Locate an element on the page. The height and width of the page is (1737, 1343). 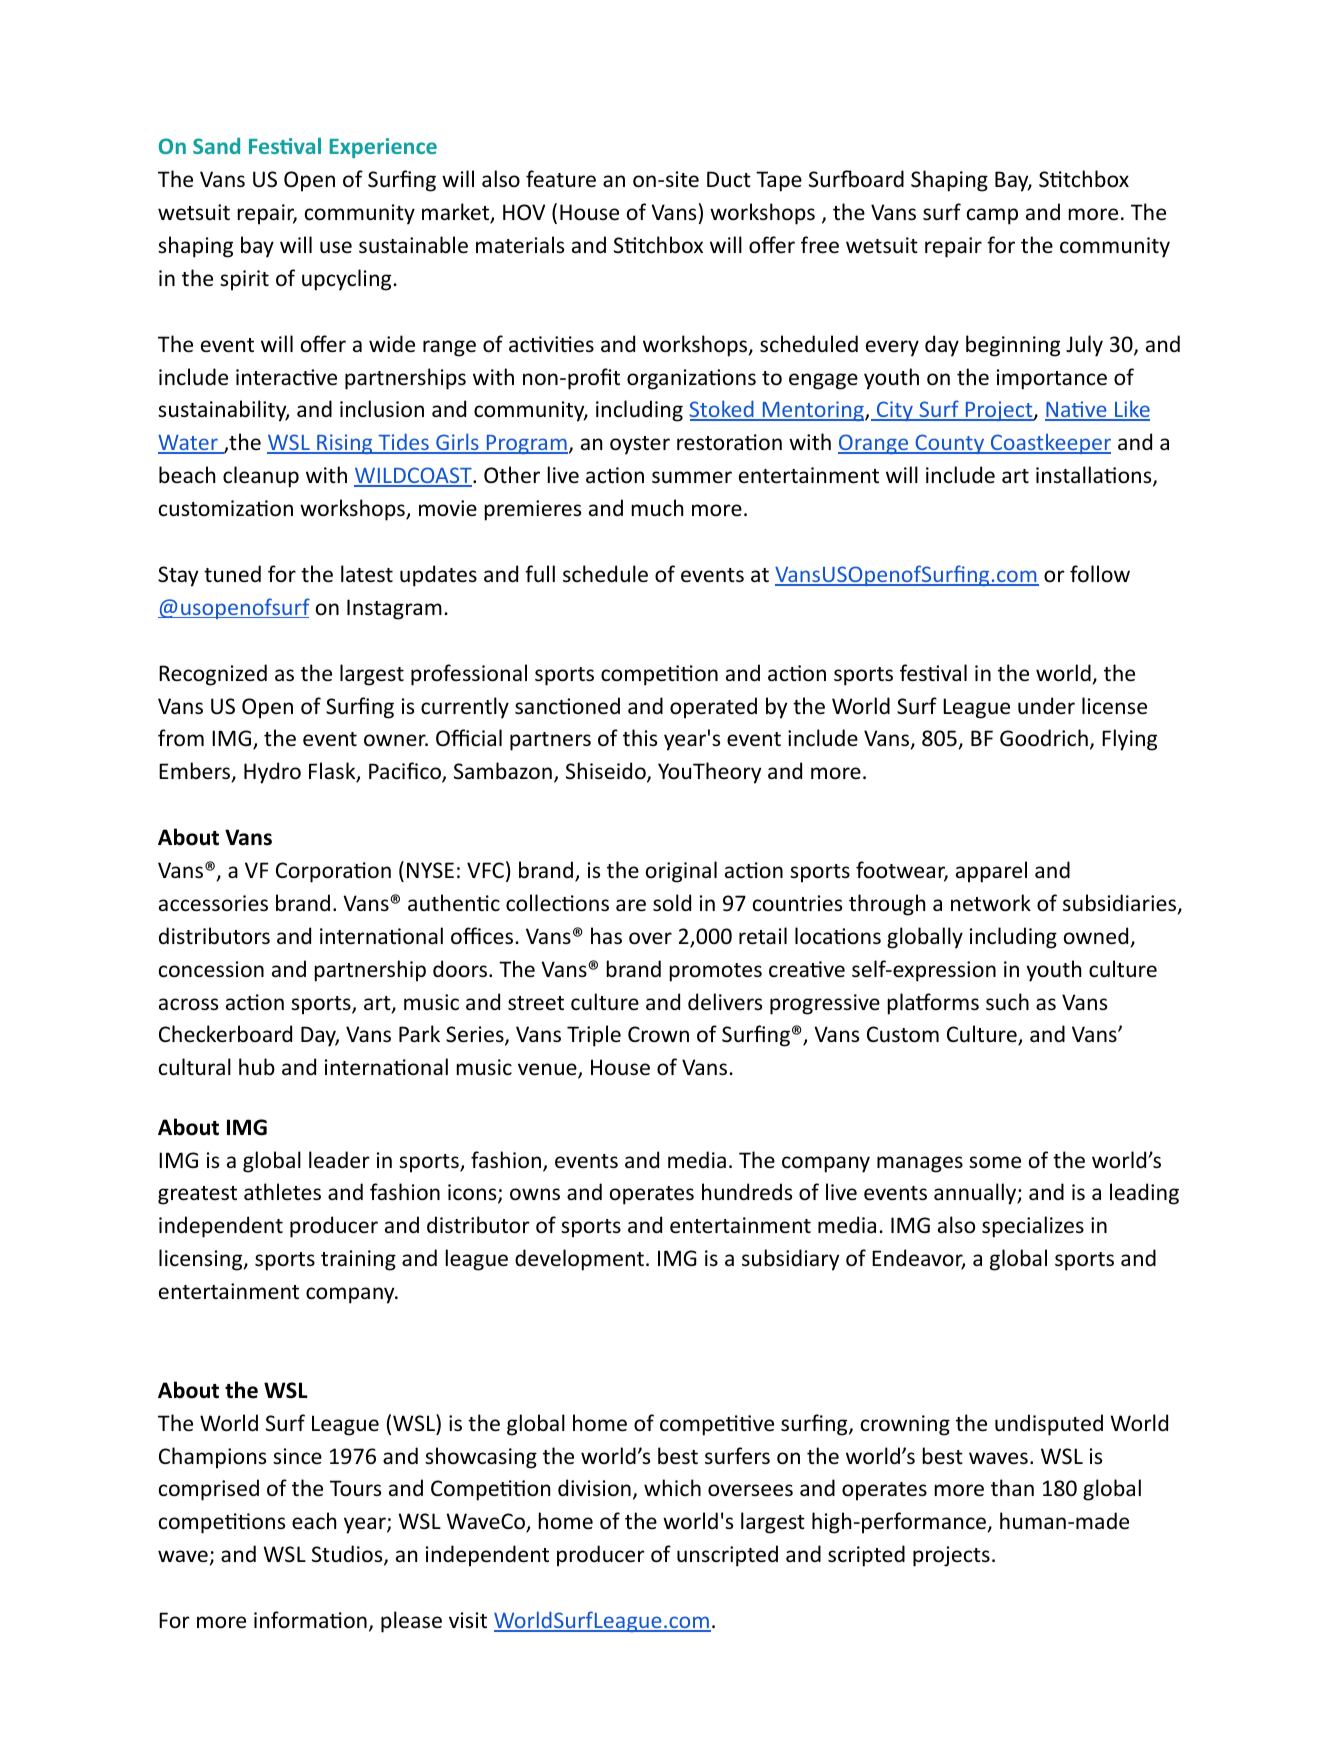
Corpora is located at coordinates (315, 872).
